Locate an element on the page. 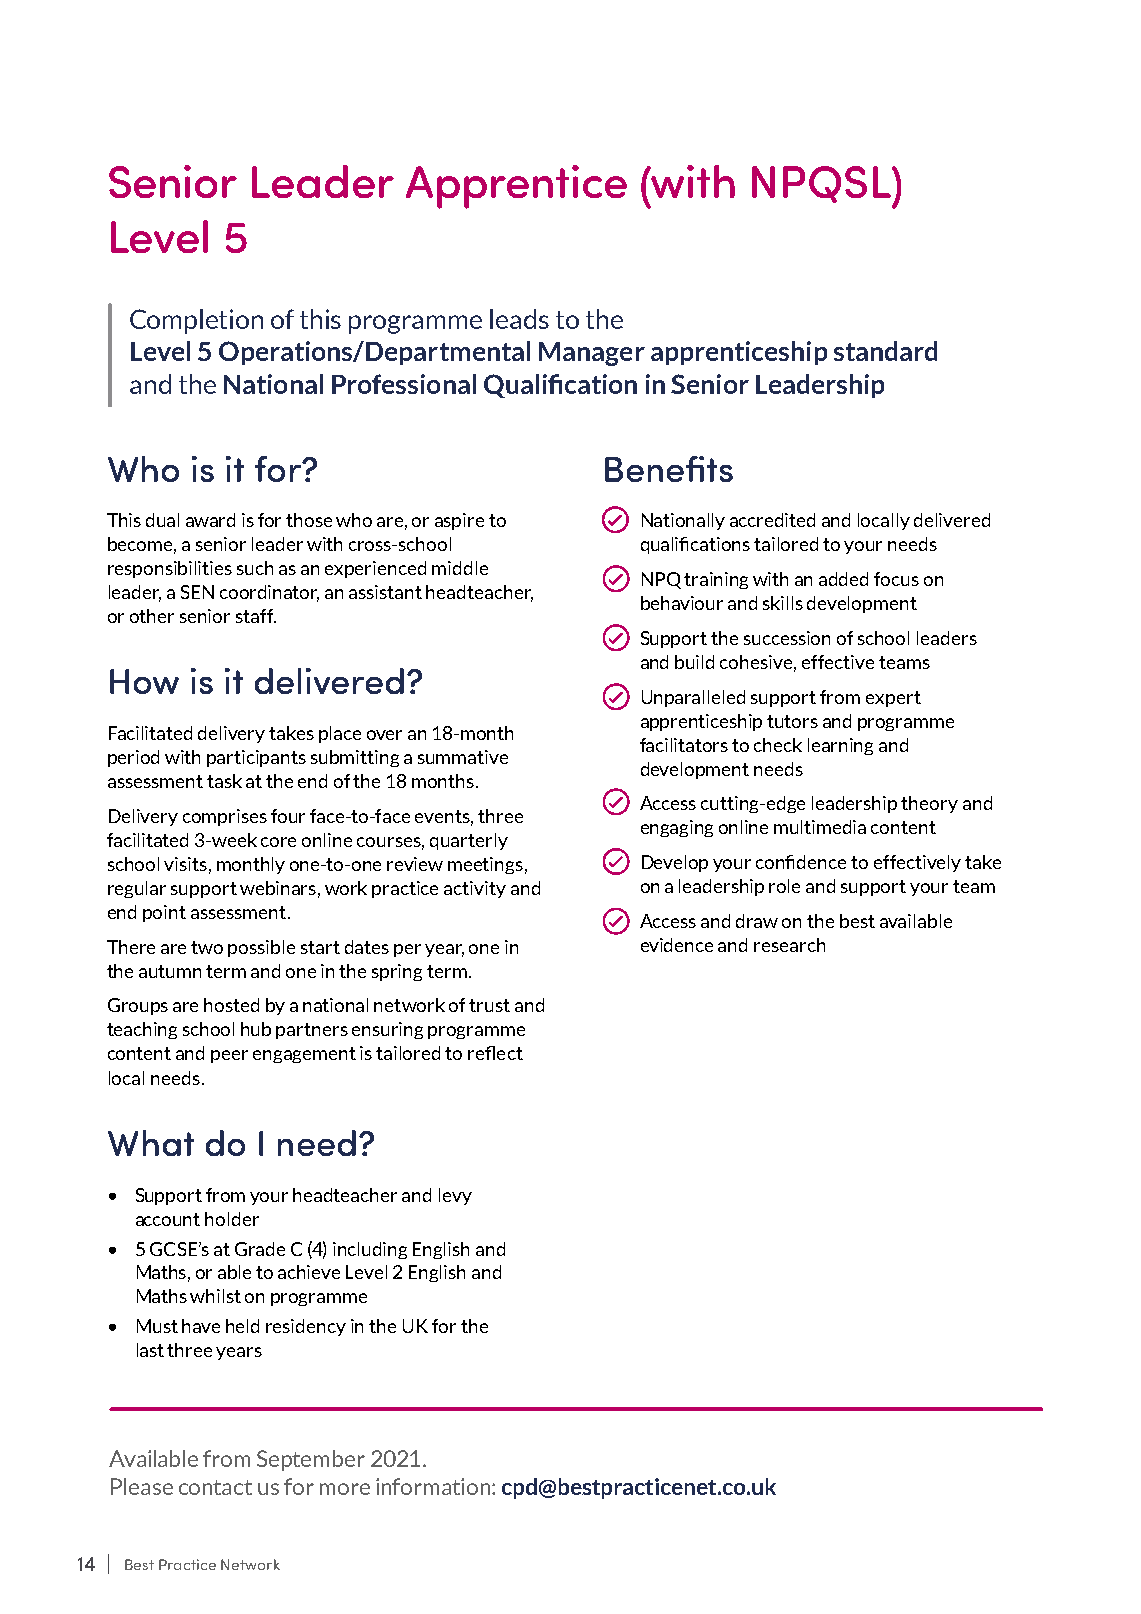 The image size is (1141, 1614). research is located at coordinates (789, 945).
